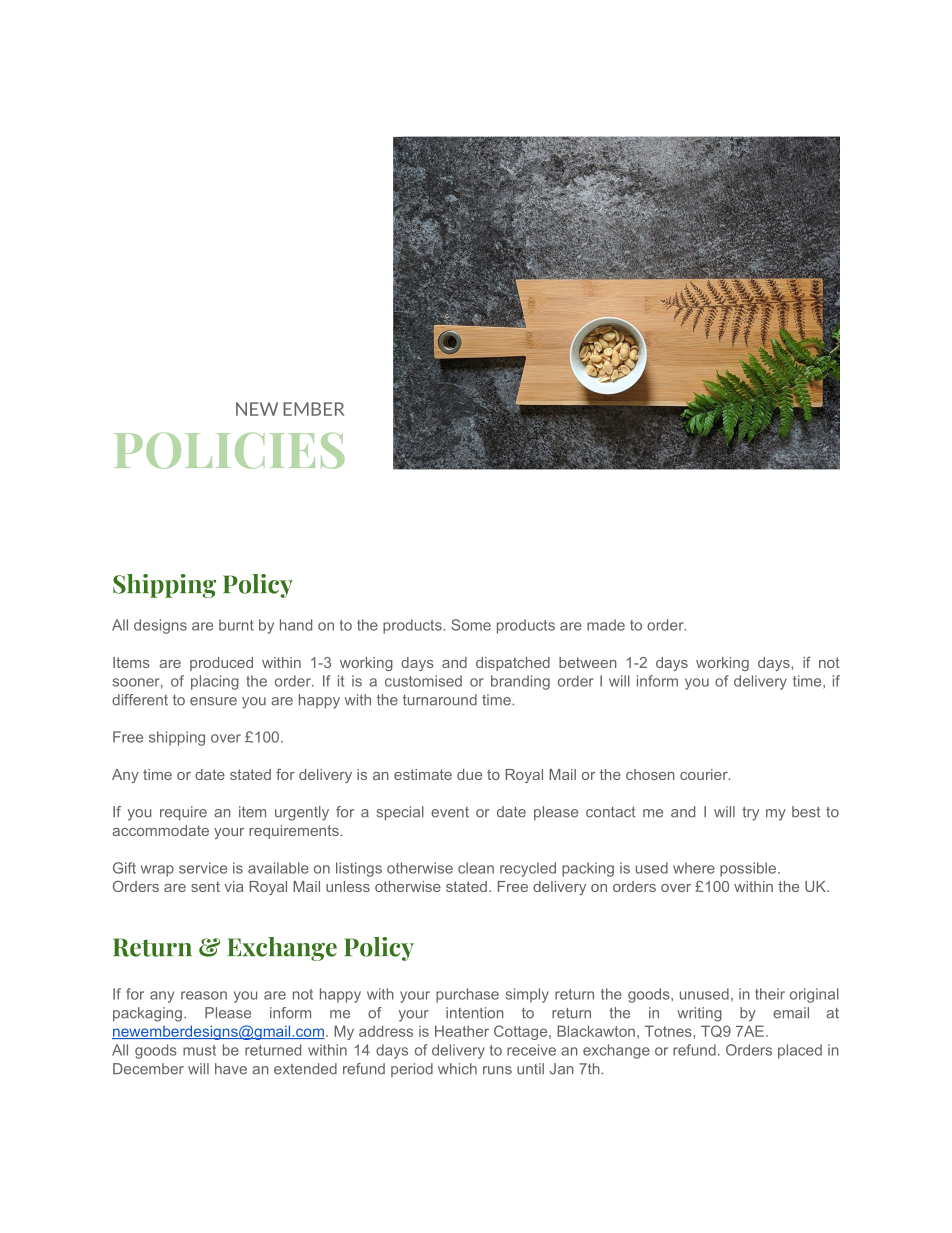 This screenshot has height=1233, width=952. I want to click on Some, so click(471, 625).
